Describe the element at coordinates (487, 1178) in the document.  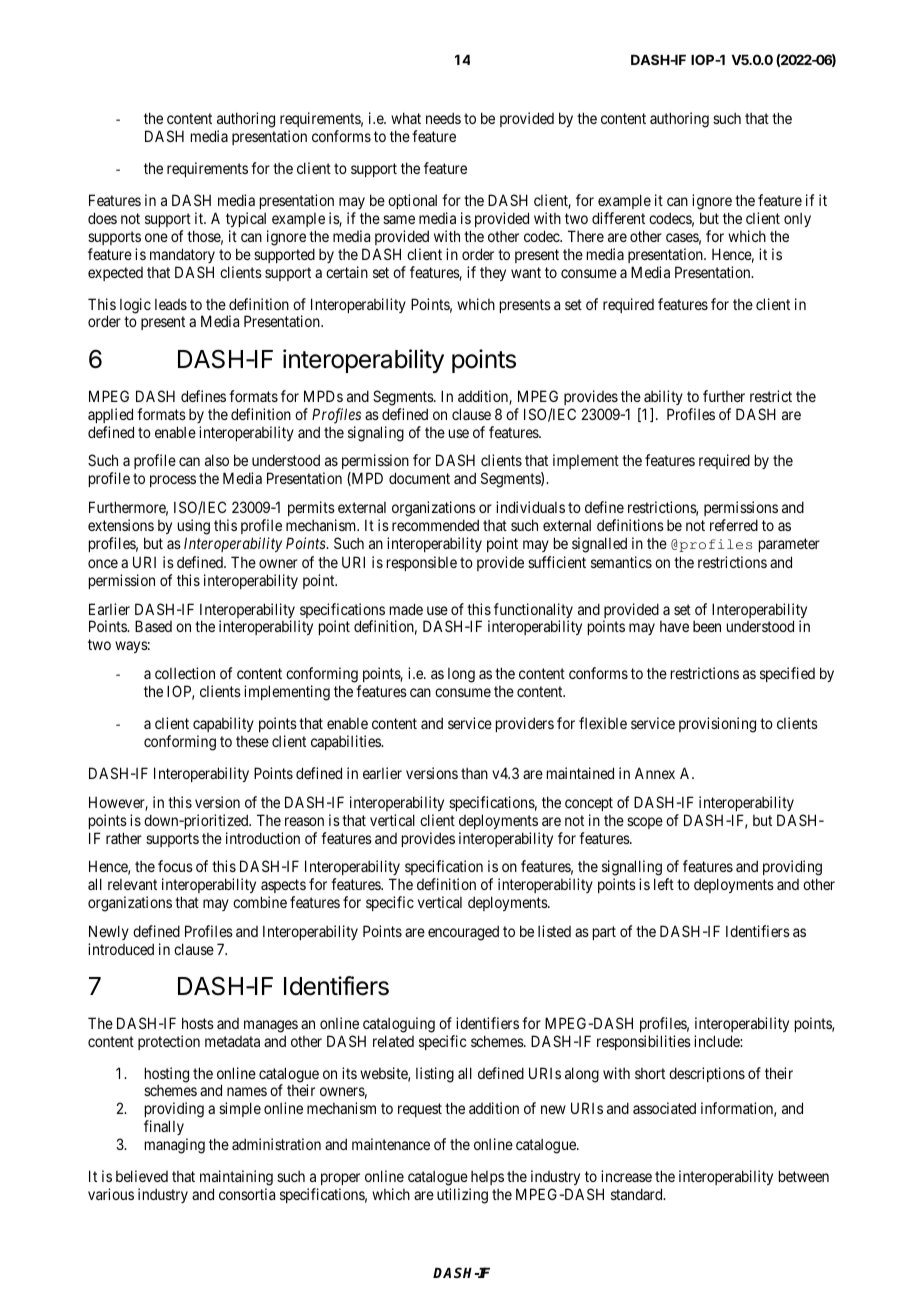
I see `helps` at that location.
